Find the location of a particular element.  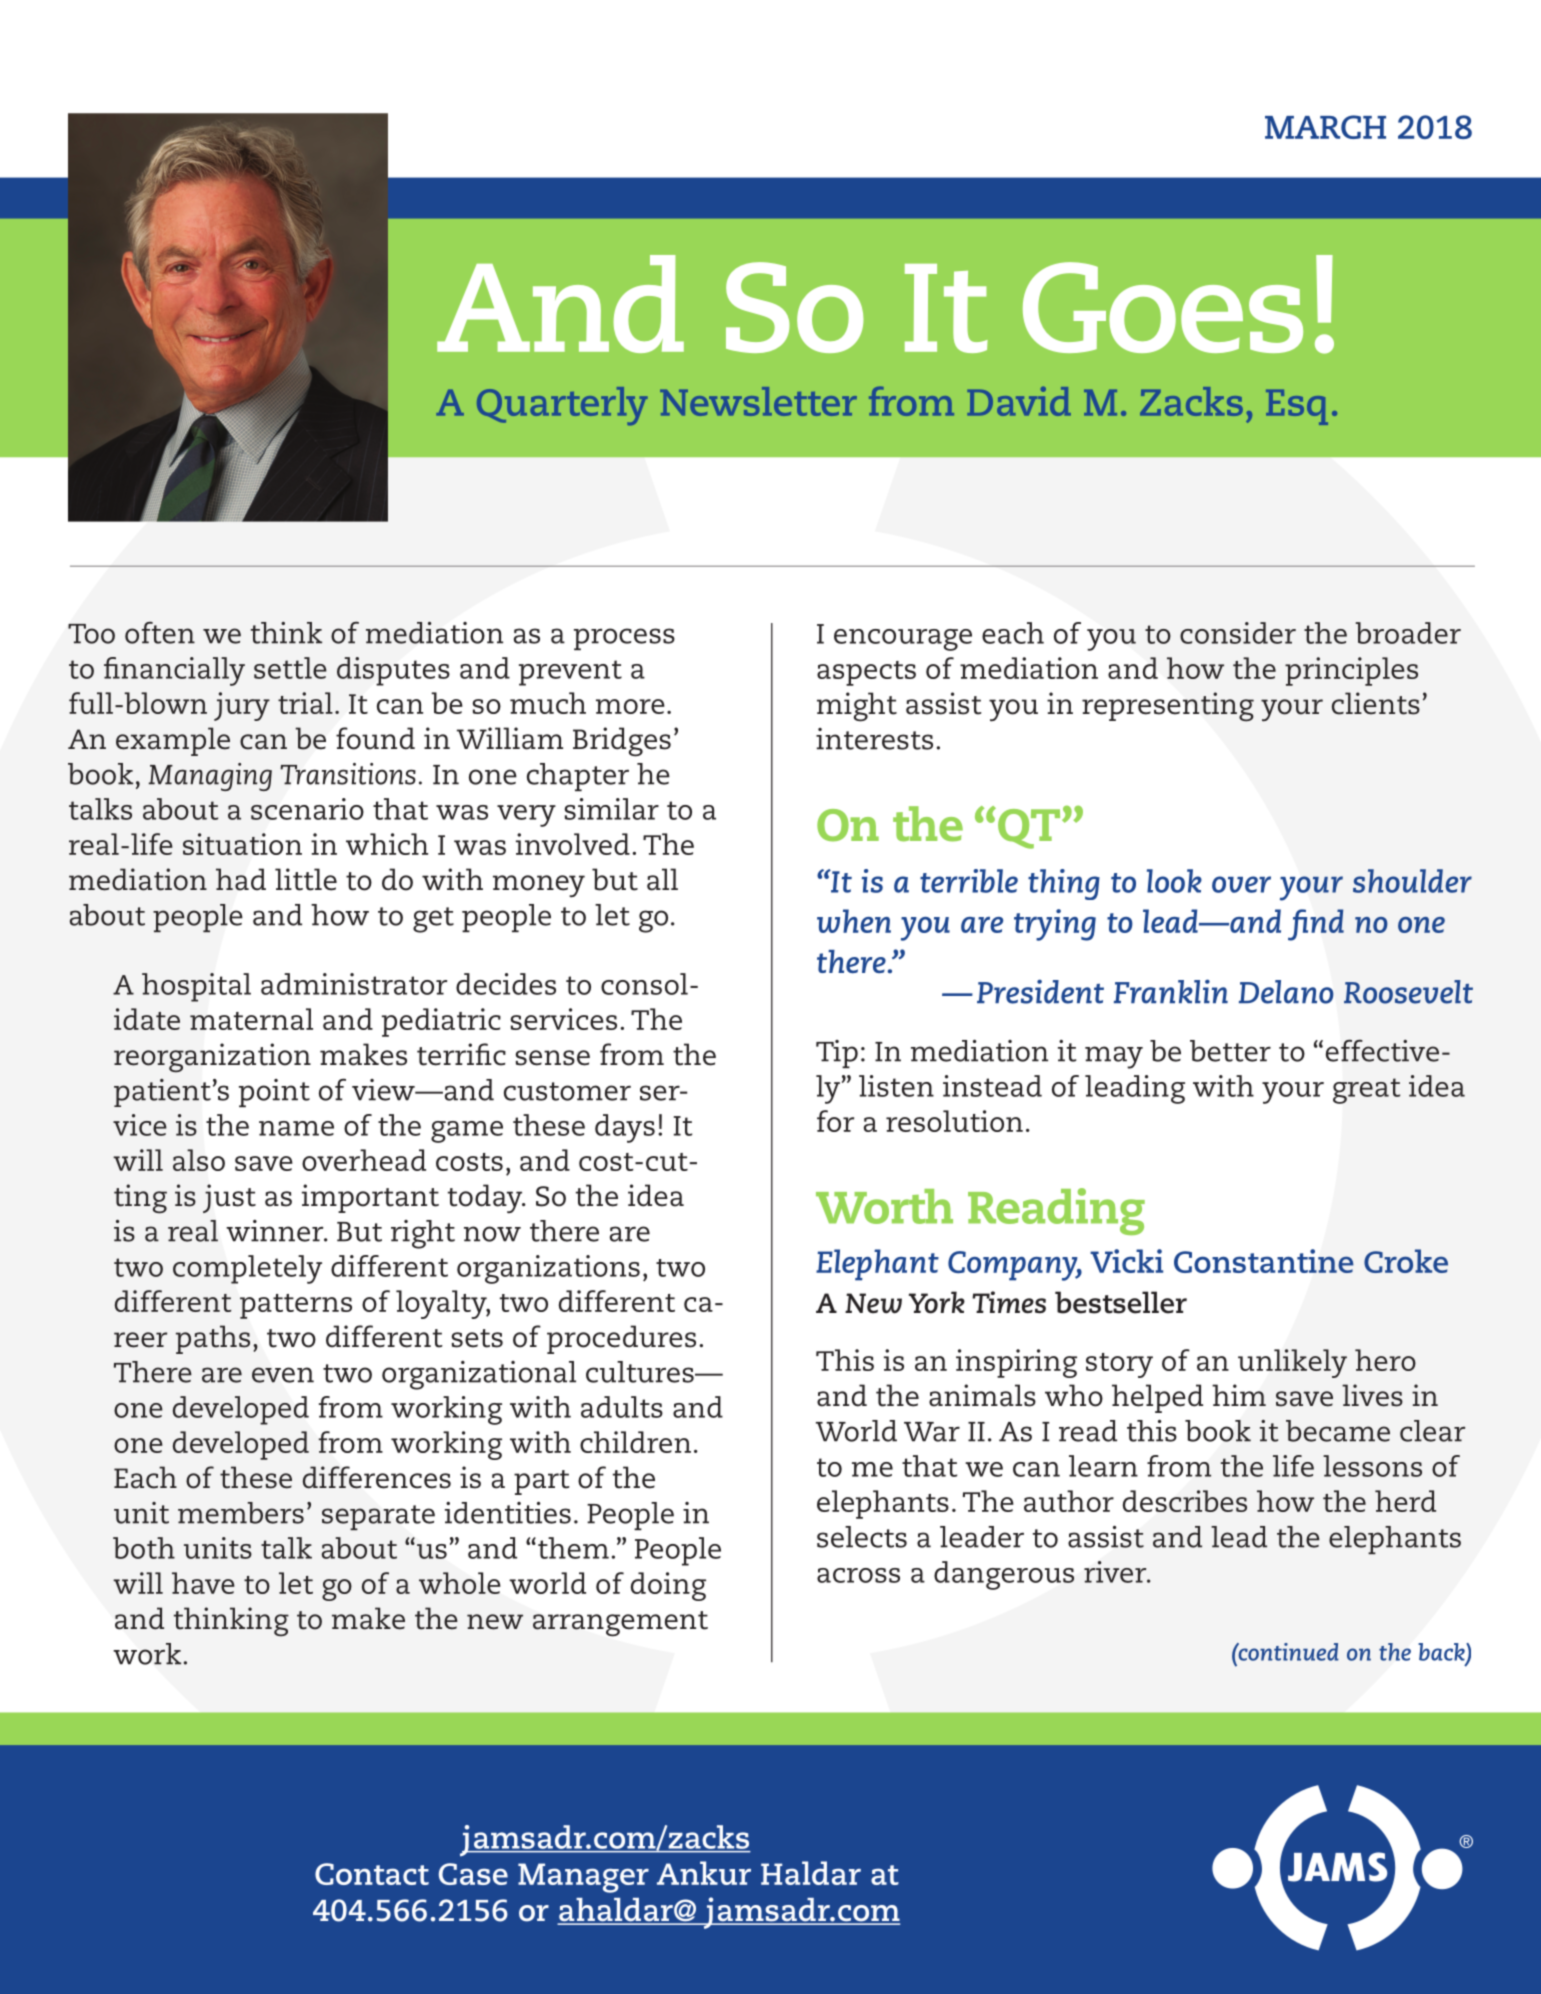

him is located at coordinates (1239, 1395).
